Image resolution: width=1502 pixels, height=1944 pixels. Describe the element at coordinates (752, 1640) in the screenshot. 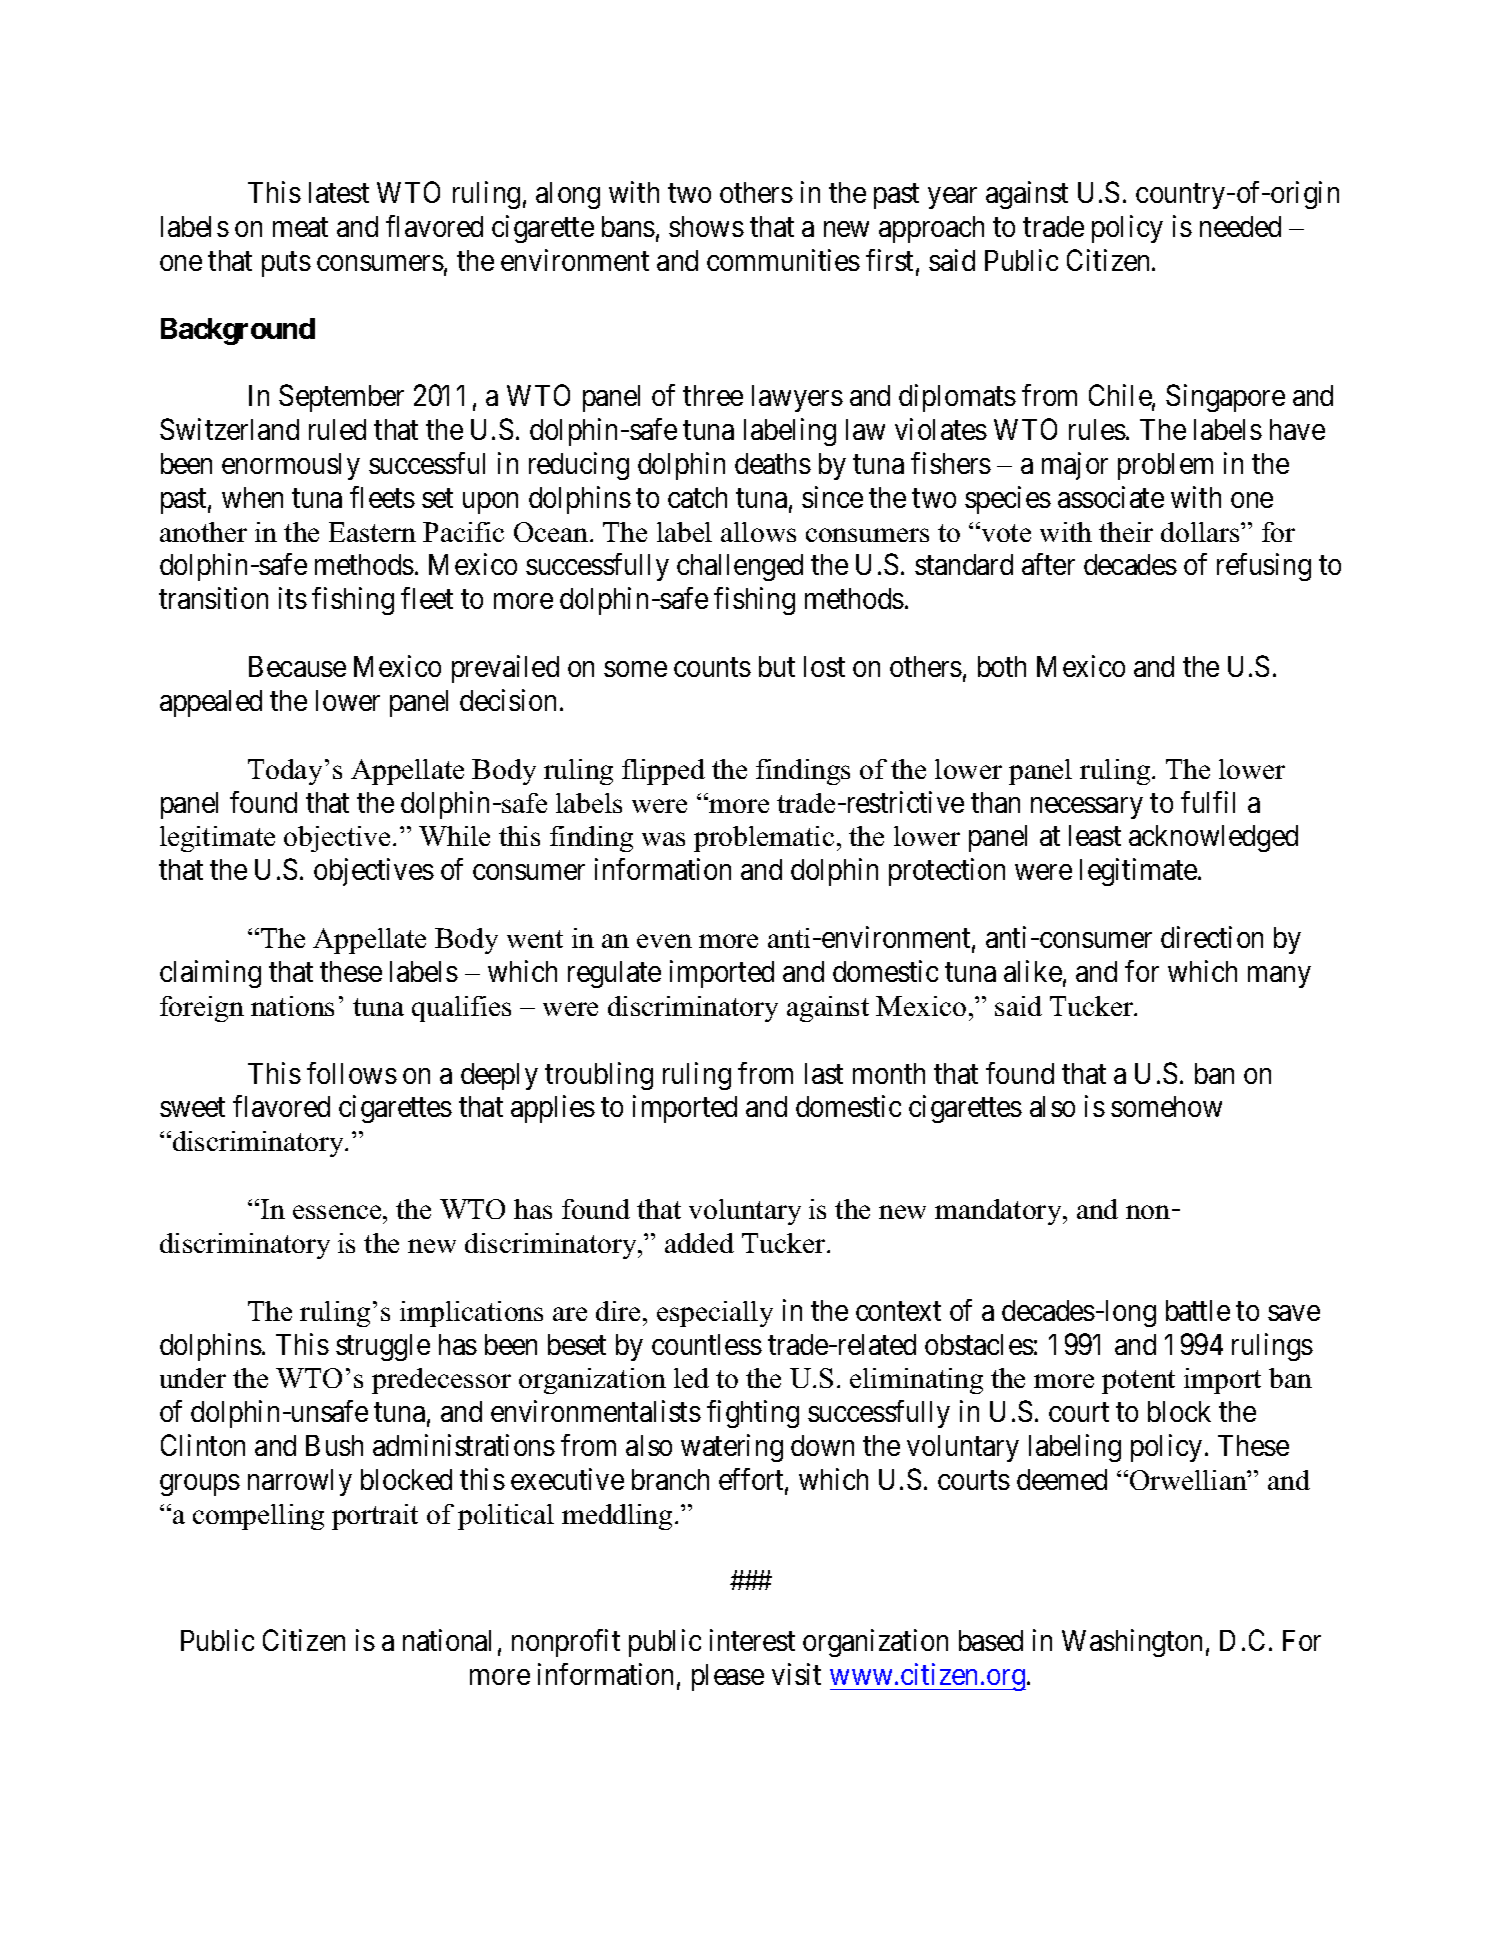

I see `interest` at that location.
